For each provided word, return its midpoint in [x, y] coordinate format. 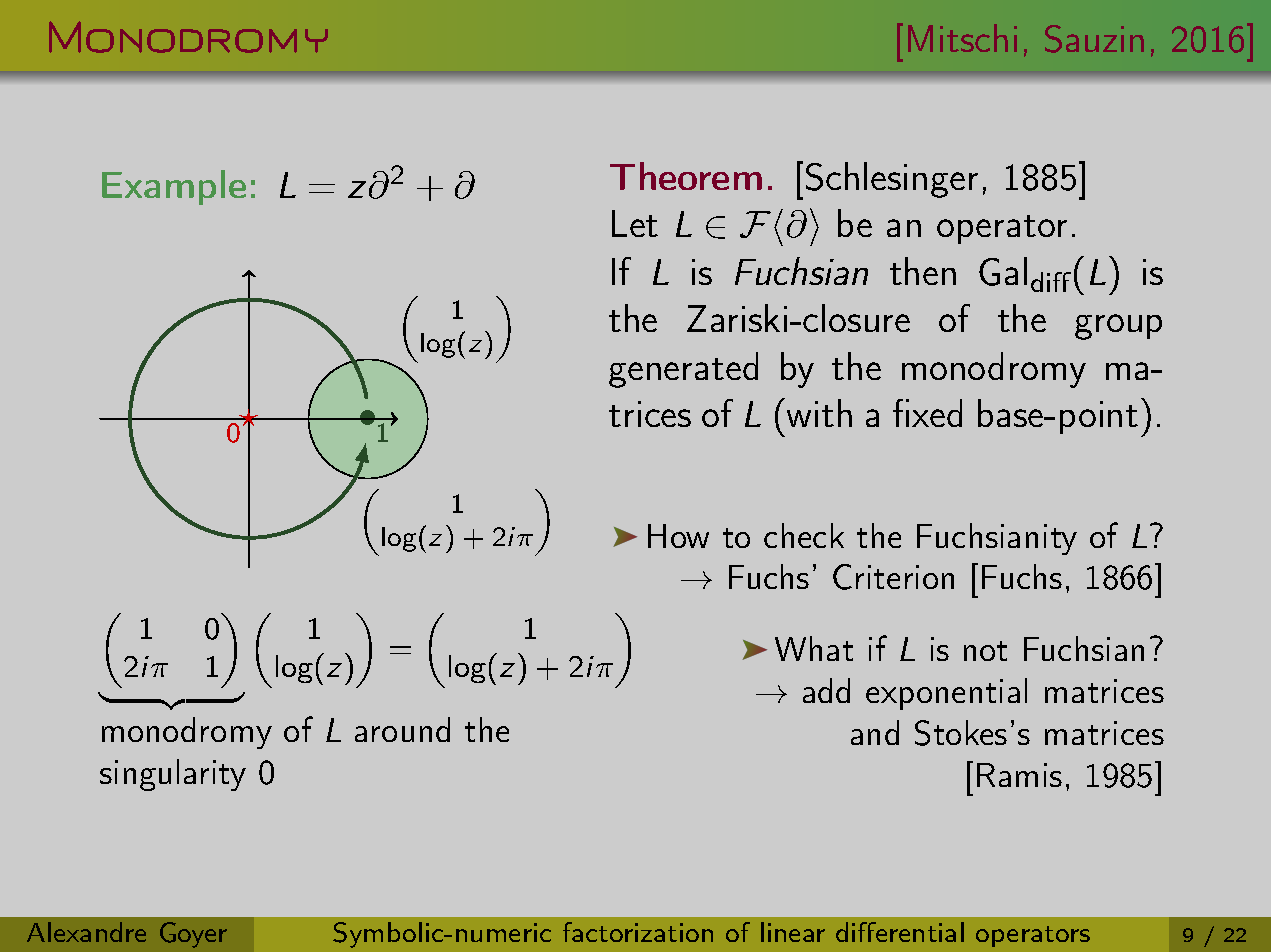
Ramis [1019, 775]
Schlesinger [892, 180]
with [819, 413]
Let [635, 223]
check [804, 535]
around [402, 729]
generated [683, 370]
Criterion [893, 577]
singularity [173, 775]
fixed [927, 413]
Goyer [193, 935]
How [678, 536]
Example [174, 187]
